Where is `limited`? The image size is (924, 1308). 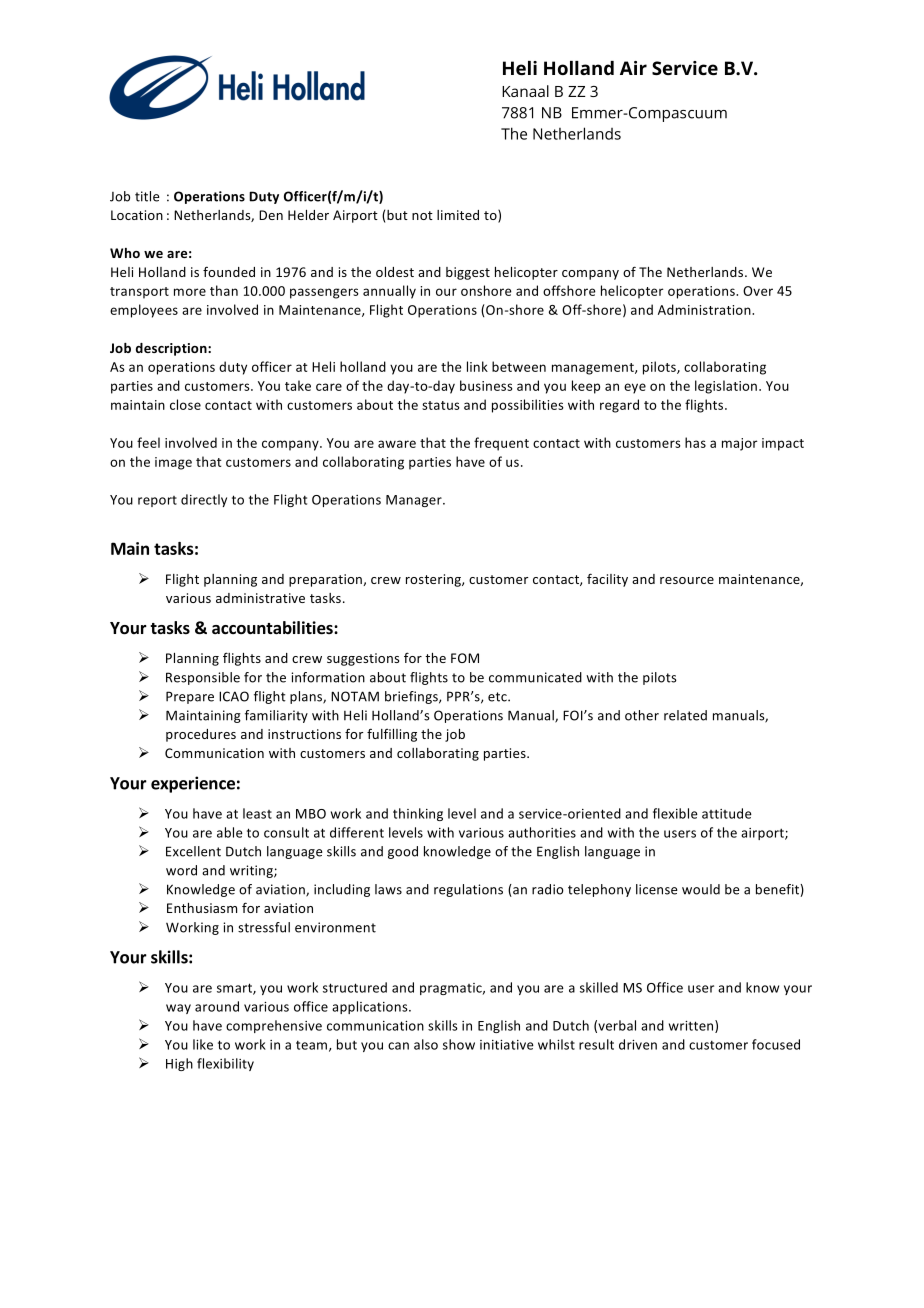 limited is located at coordinates (458, 215).
